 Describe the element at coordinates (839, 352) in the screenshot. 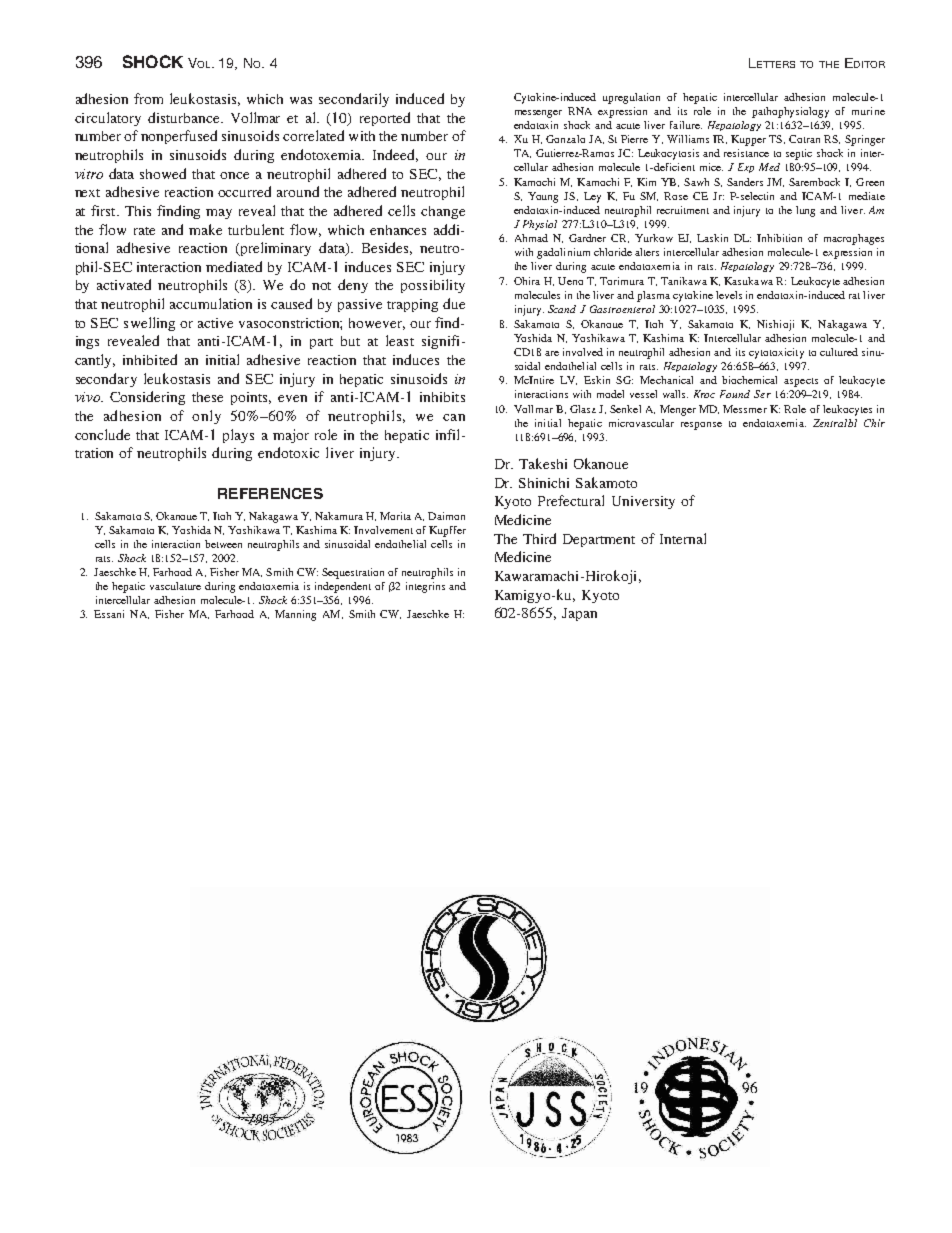

I see `cultured` at that location.
